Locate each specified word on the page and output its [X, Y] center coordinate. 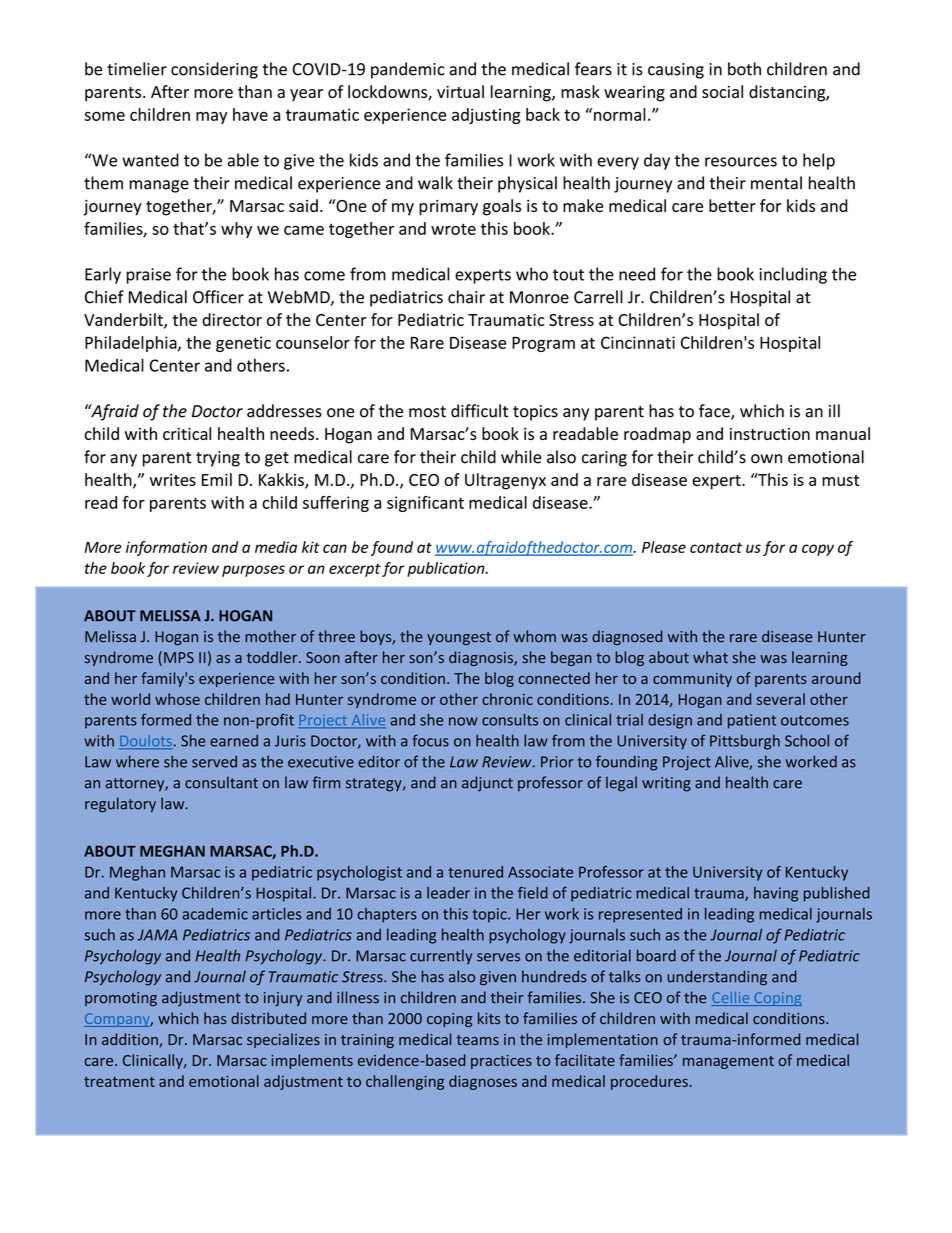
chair [466, 297]
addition [131, 1040]
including [793, 275]
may [211, 118]
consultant [221, 782]
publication [447, 569]
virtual [460, 91]
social [722, 91]
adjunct [487, 783]
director [232, 319]
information [166, 548]
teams [477, 1040]
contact [716, 547]
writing [666, 784]
